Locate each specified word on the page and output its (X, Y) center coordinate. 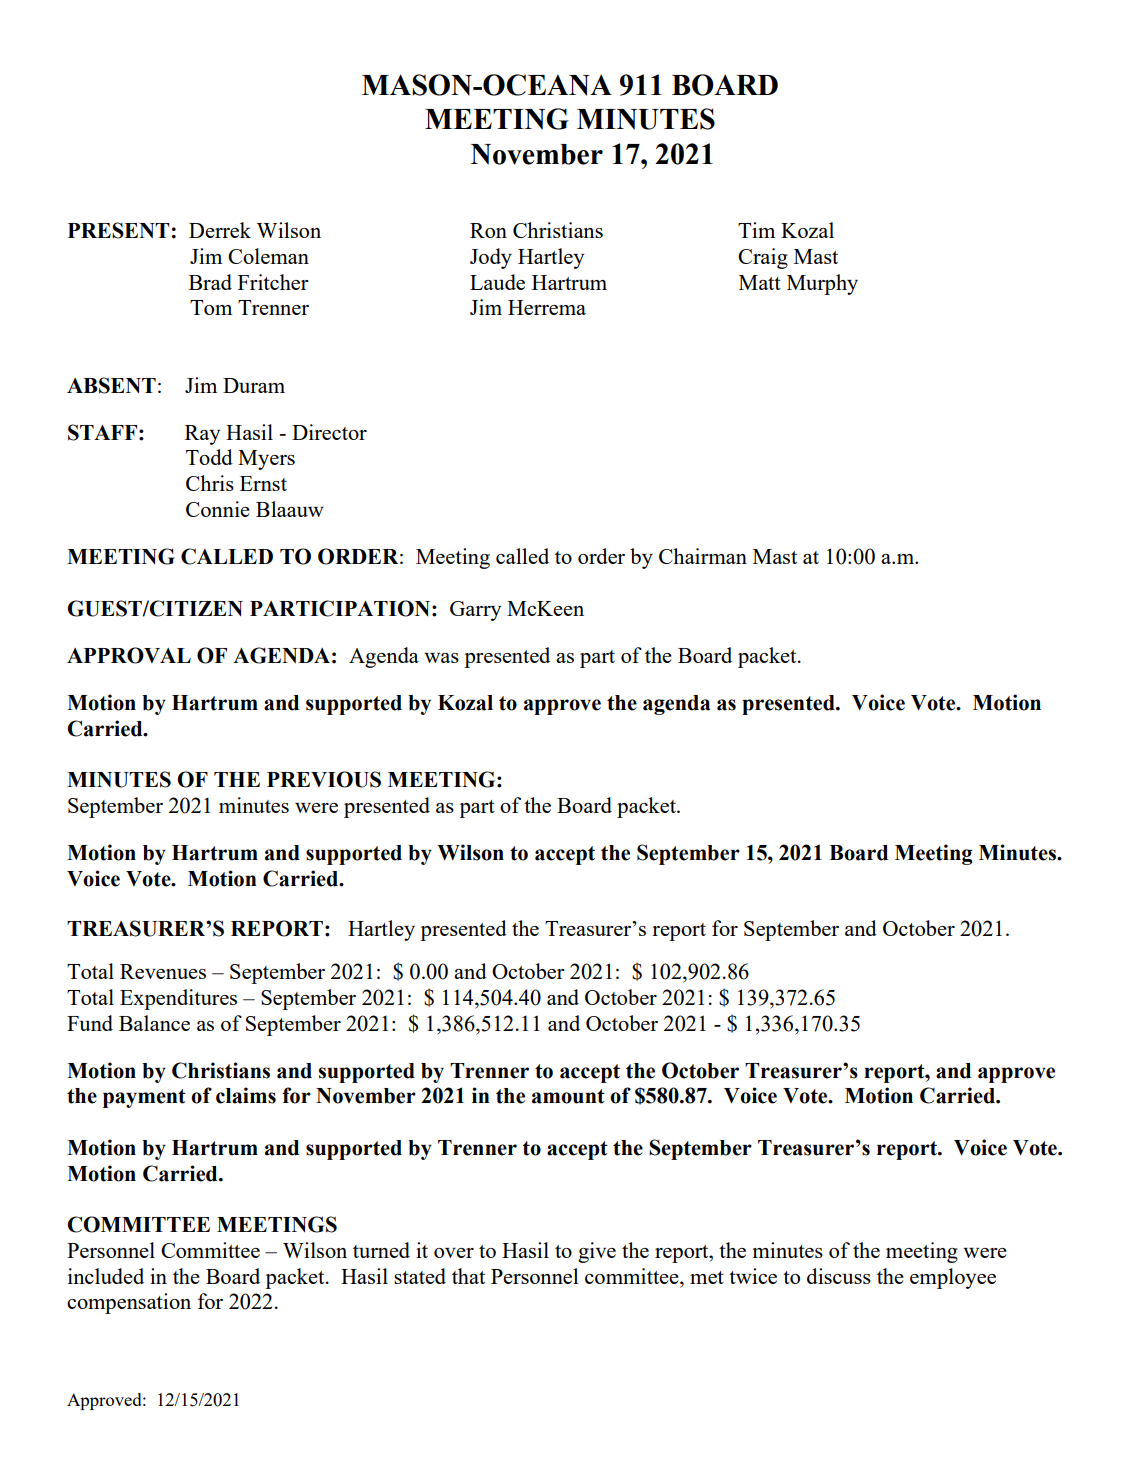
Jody (491, 258)
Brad (210, 282)
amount (568, 1096)
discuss (839, 1276)
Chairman (703, 556)
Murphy (822, 284)
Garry (475, 611)
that (468, 1276)
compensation (129, 1303)
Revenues (163, 971)
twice (753, 1276)
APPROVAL (129, 655)
